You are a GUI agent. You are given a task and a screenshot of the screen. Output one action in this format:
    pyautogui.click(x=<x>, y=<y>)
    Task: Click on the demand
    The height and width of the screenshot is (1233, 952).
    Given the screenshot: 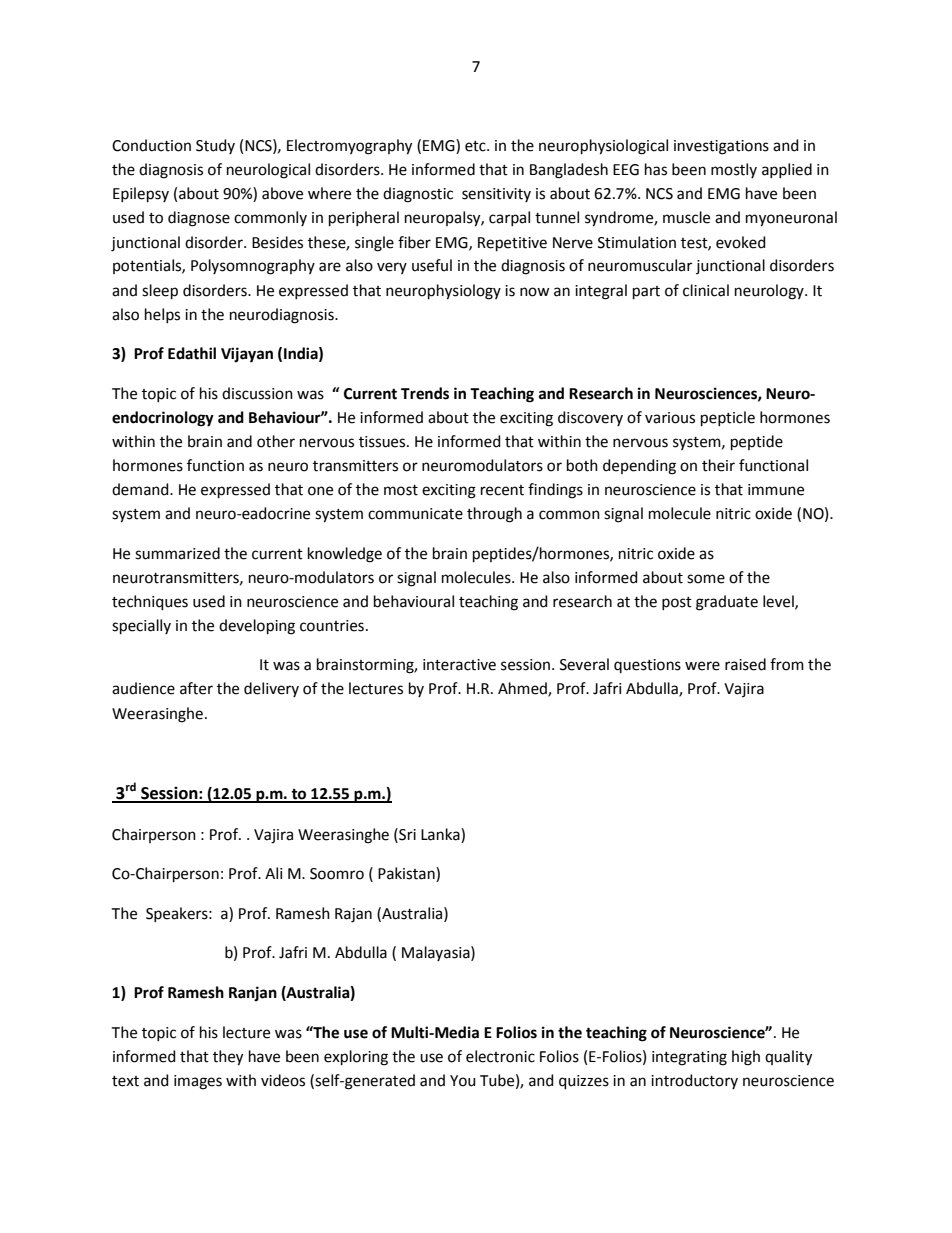 What is the action you would take?
    pyautogui.click(x=141, y=489)
